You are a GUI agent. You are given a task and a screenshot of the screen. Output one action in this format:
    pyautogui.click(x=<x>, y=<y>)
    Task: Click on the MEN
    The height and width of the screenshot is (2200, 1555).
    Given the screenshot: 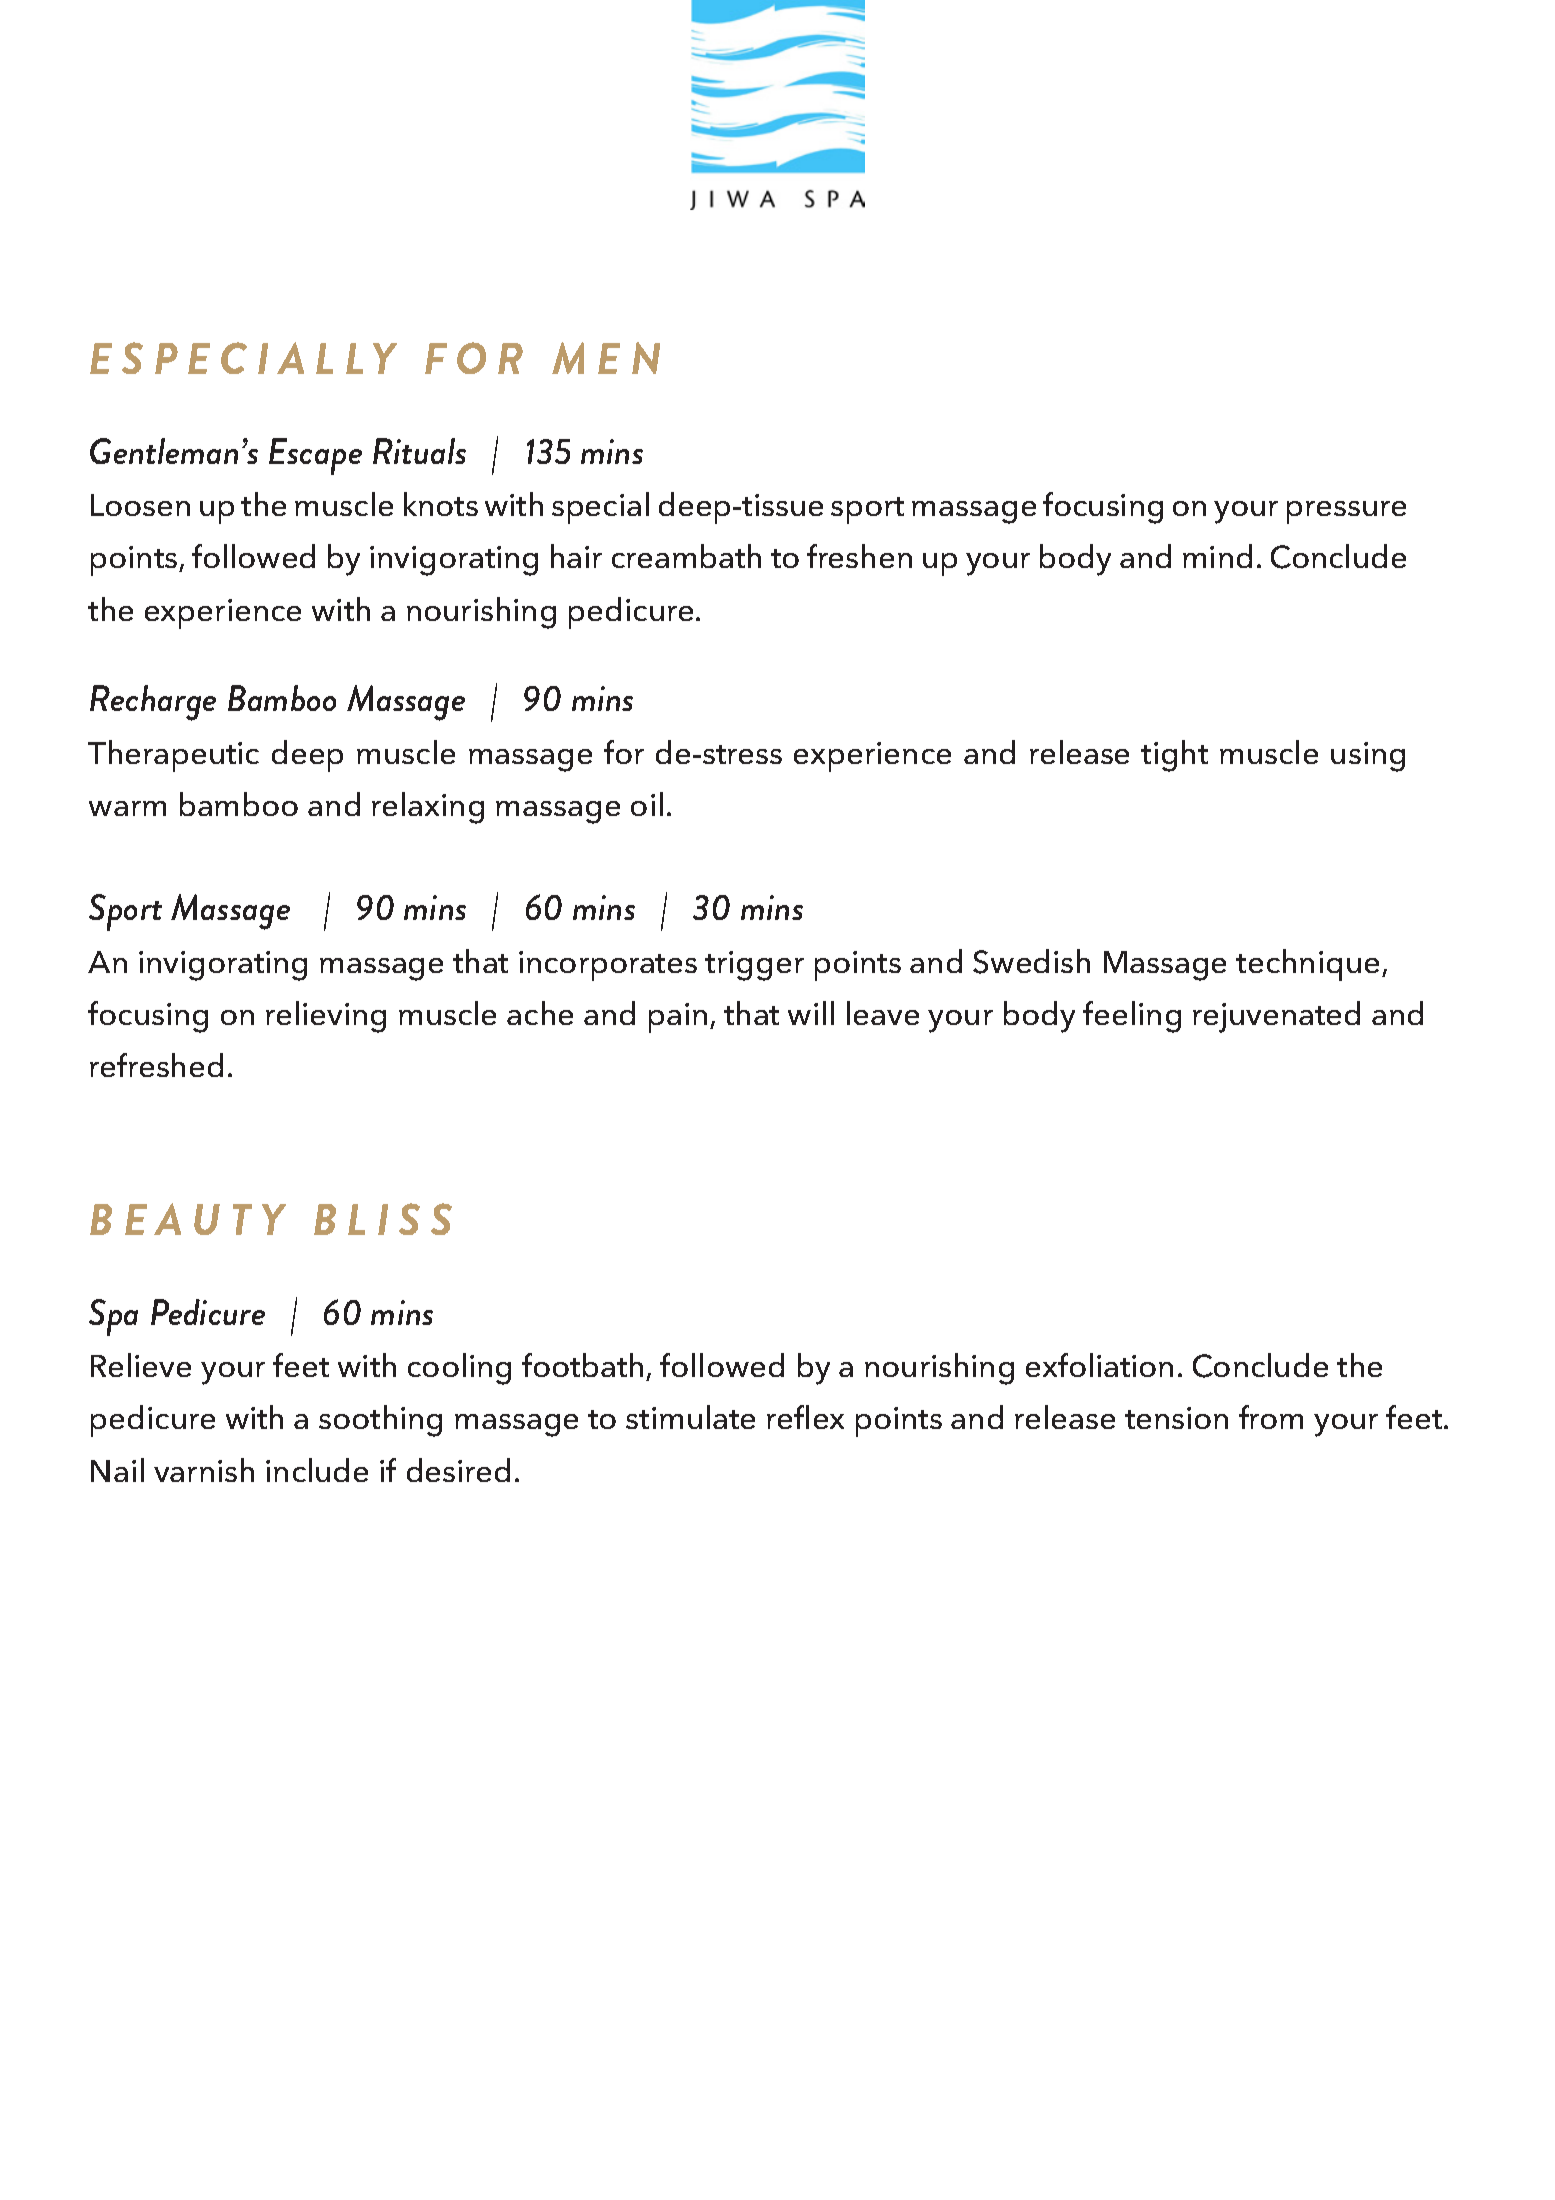 What is the action you would take?
    pyautogui.click(x=606, y=358)
